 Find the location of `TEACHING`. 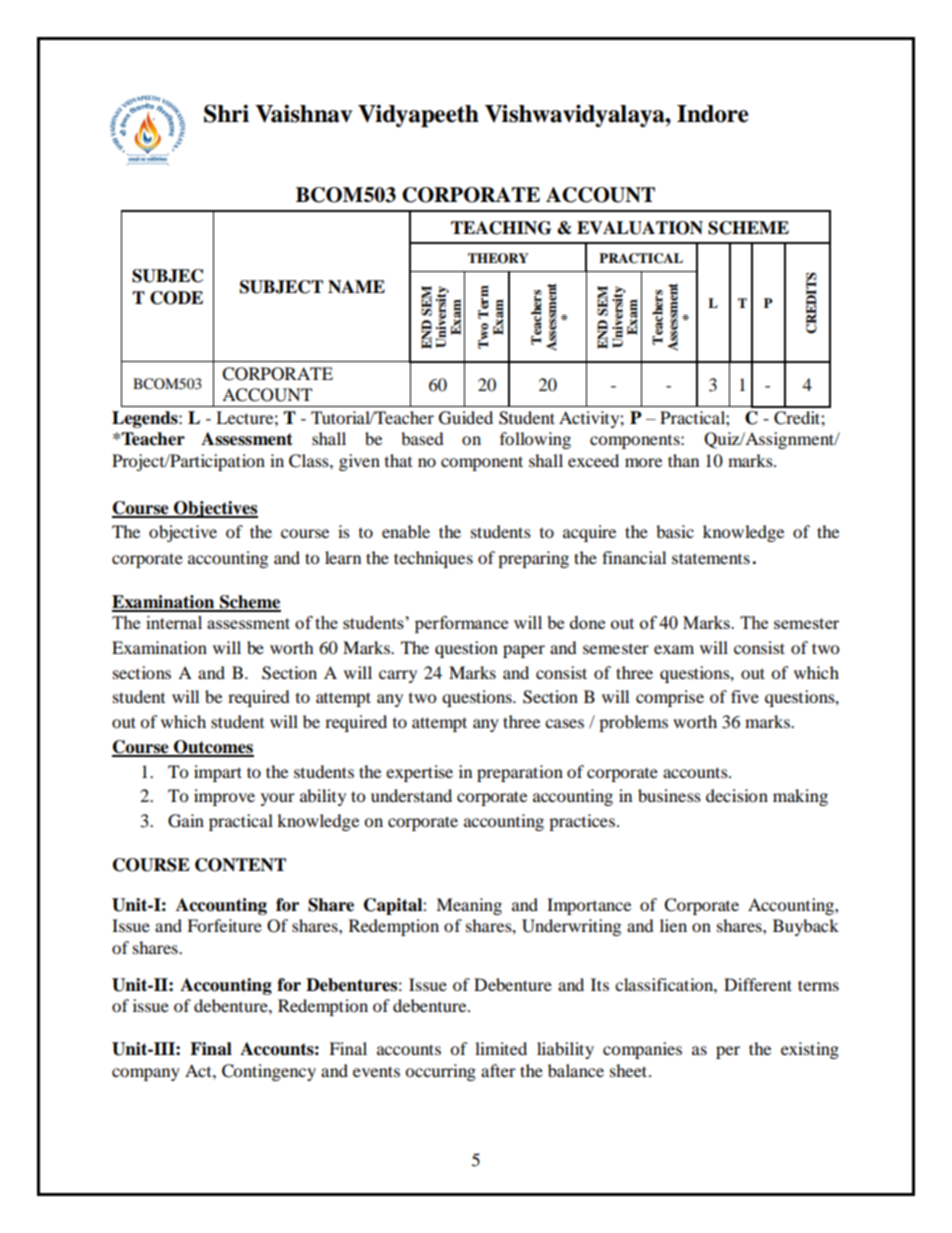

TEACHING is located at coordinates (501, 228).
